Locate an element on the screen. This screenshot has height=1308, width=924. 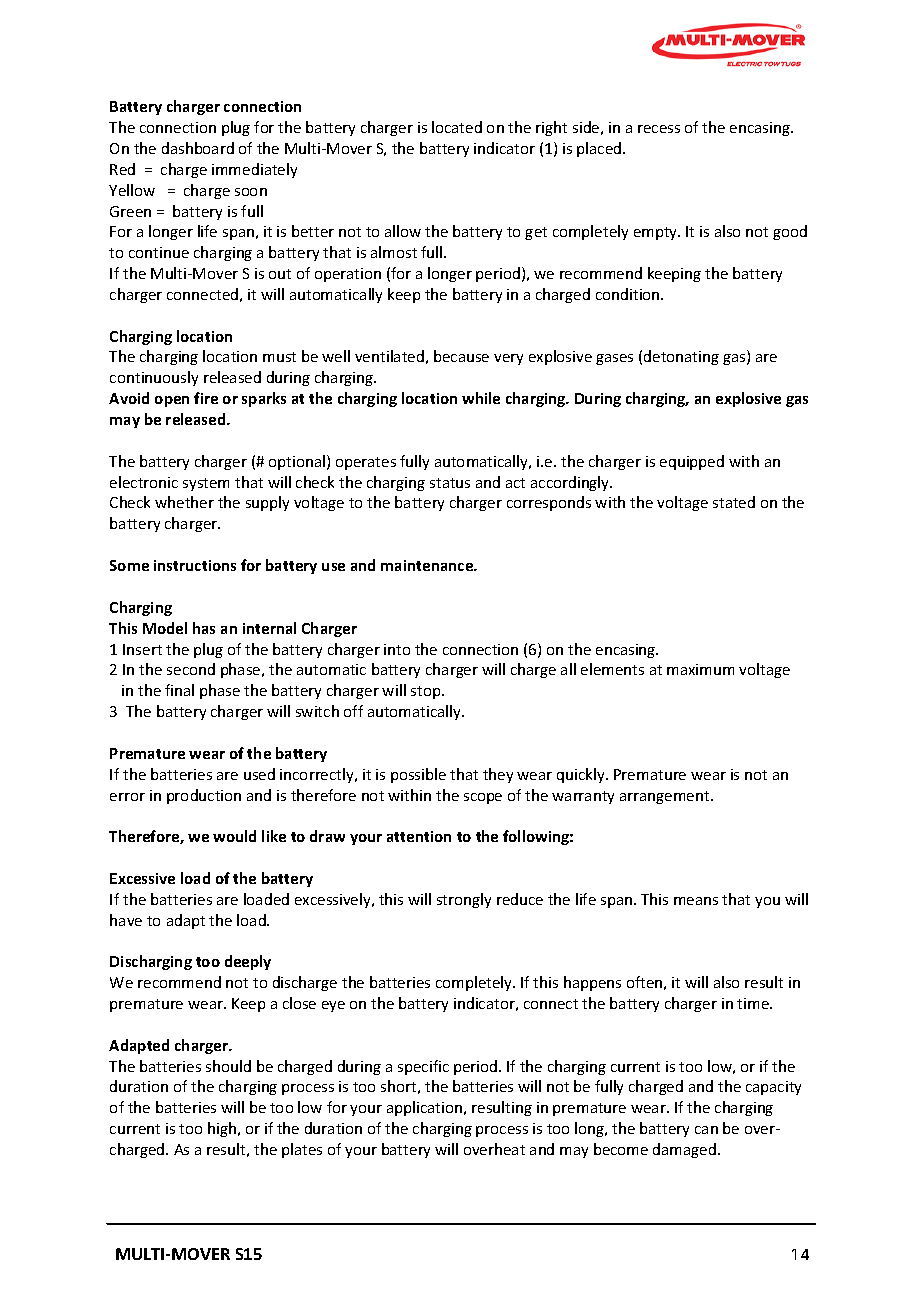
can is located at coordinates (706, 1130).
